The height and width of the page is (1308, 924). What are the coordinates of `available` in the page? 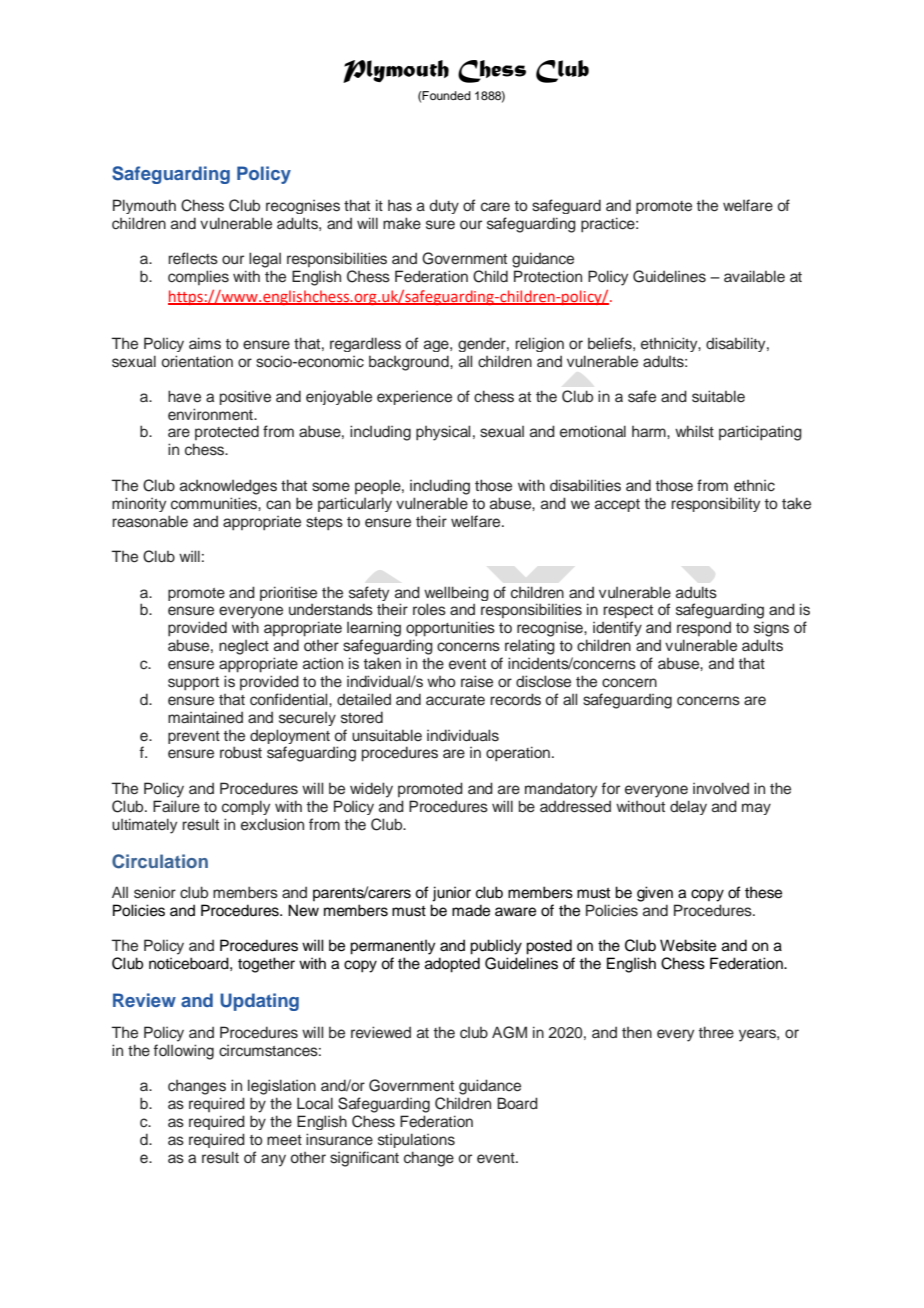 It's located at (754, 276).
